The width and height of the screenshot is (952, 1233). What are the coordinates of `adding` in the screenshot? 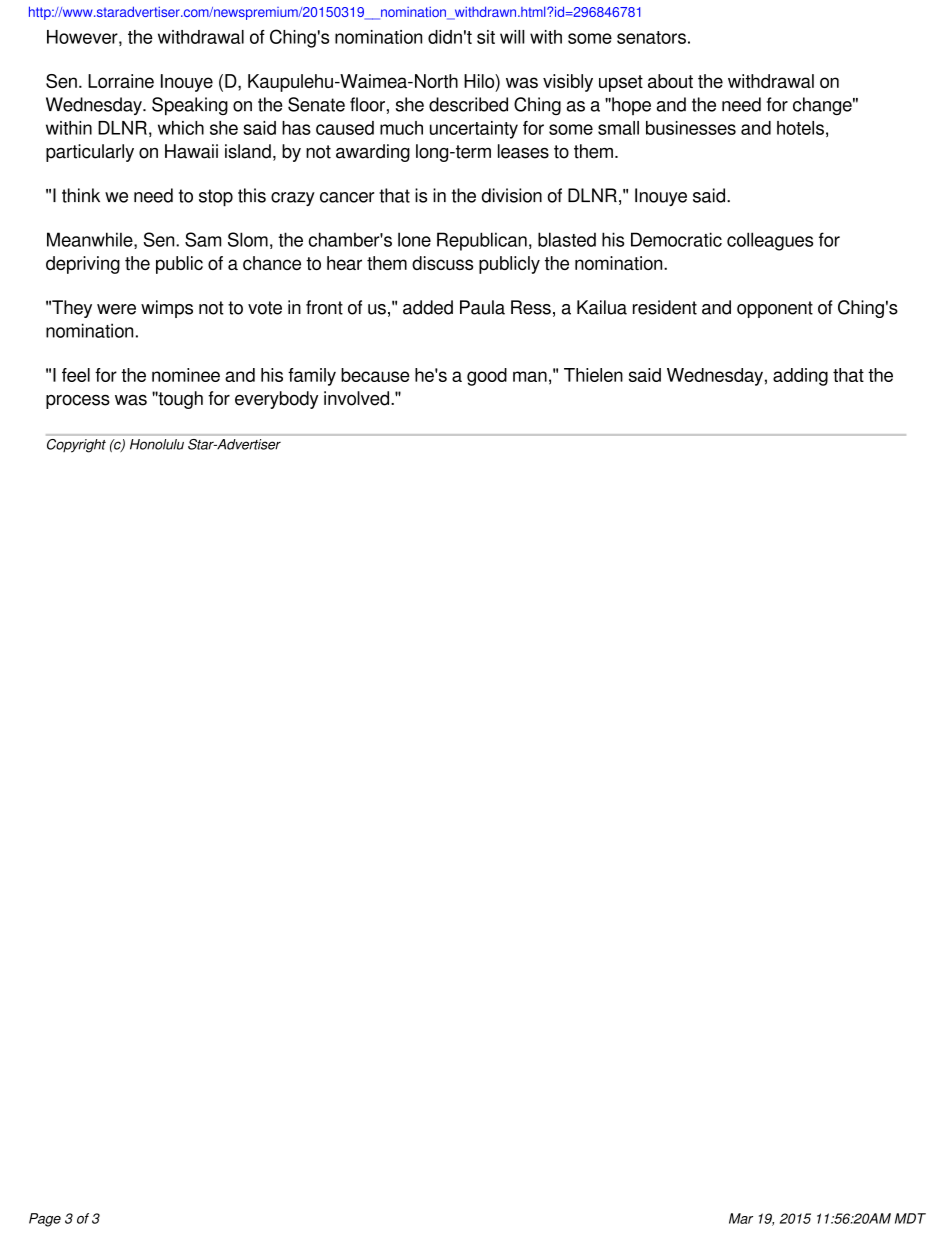 It's located at (800, 377).
